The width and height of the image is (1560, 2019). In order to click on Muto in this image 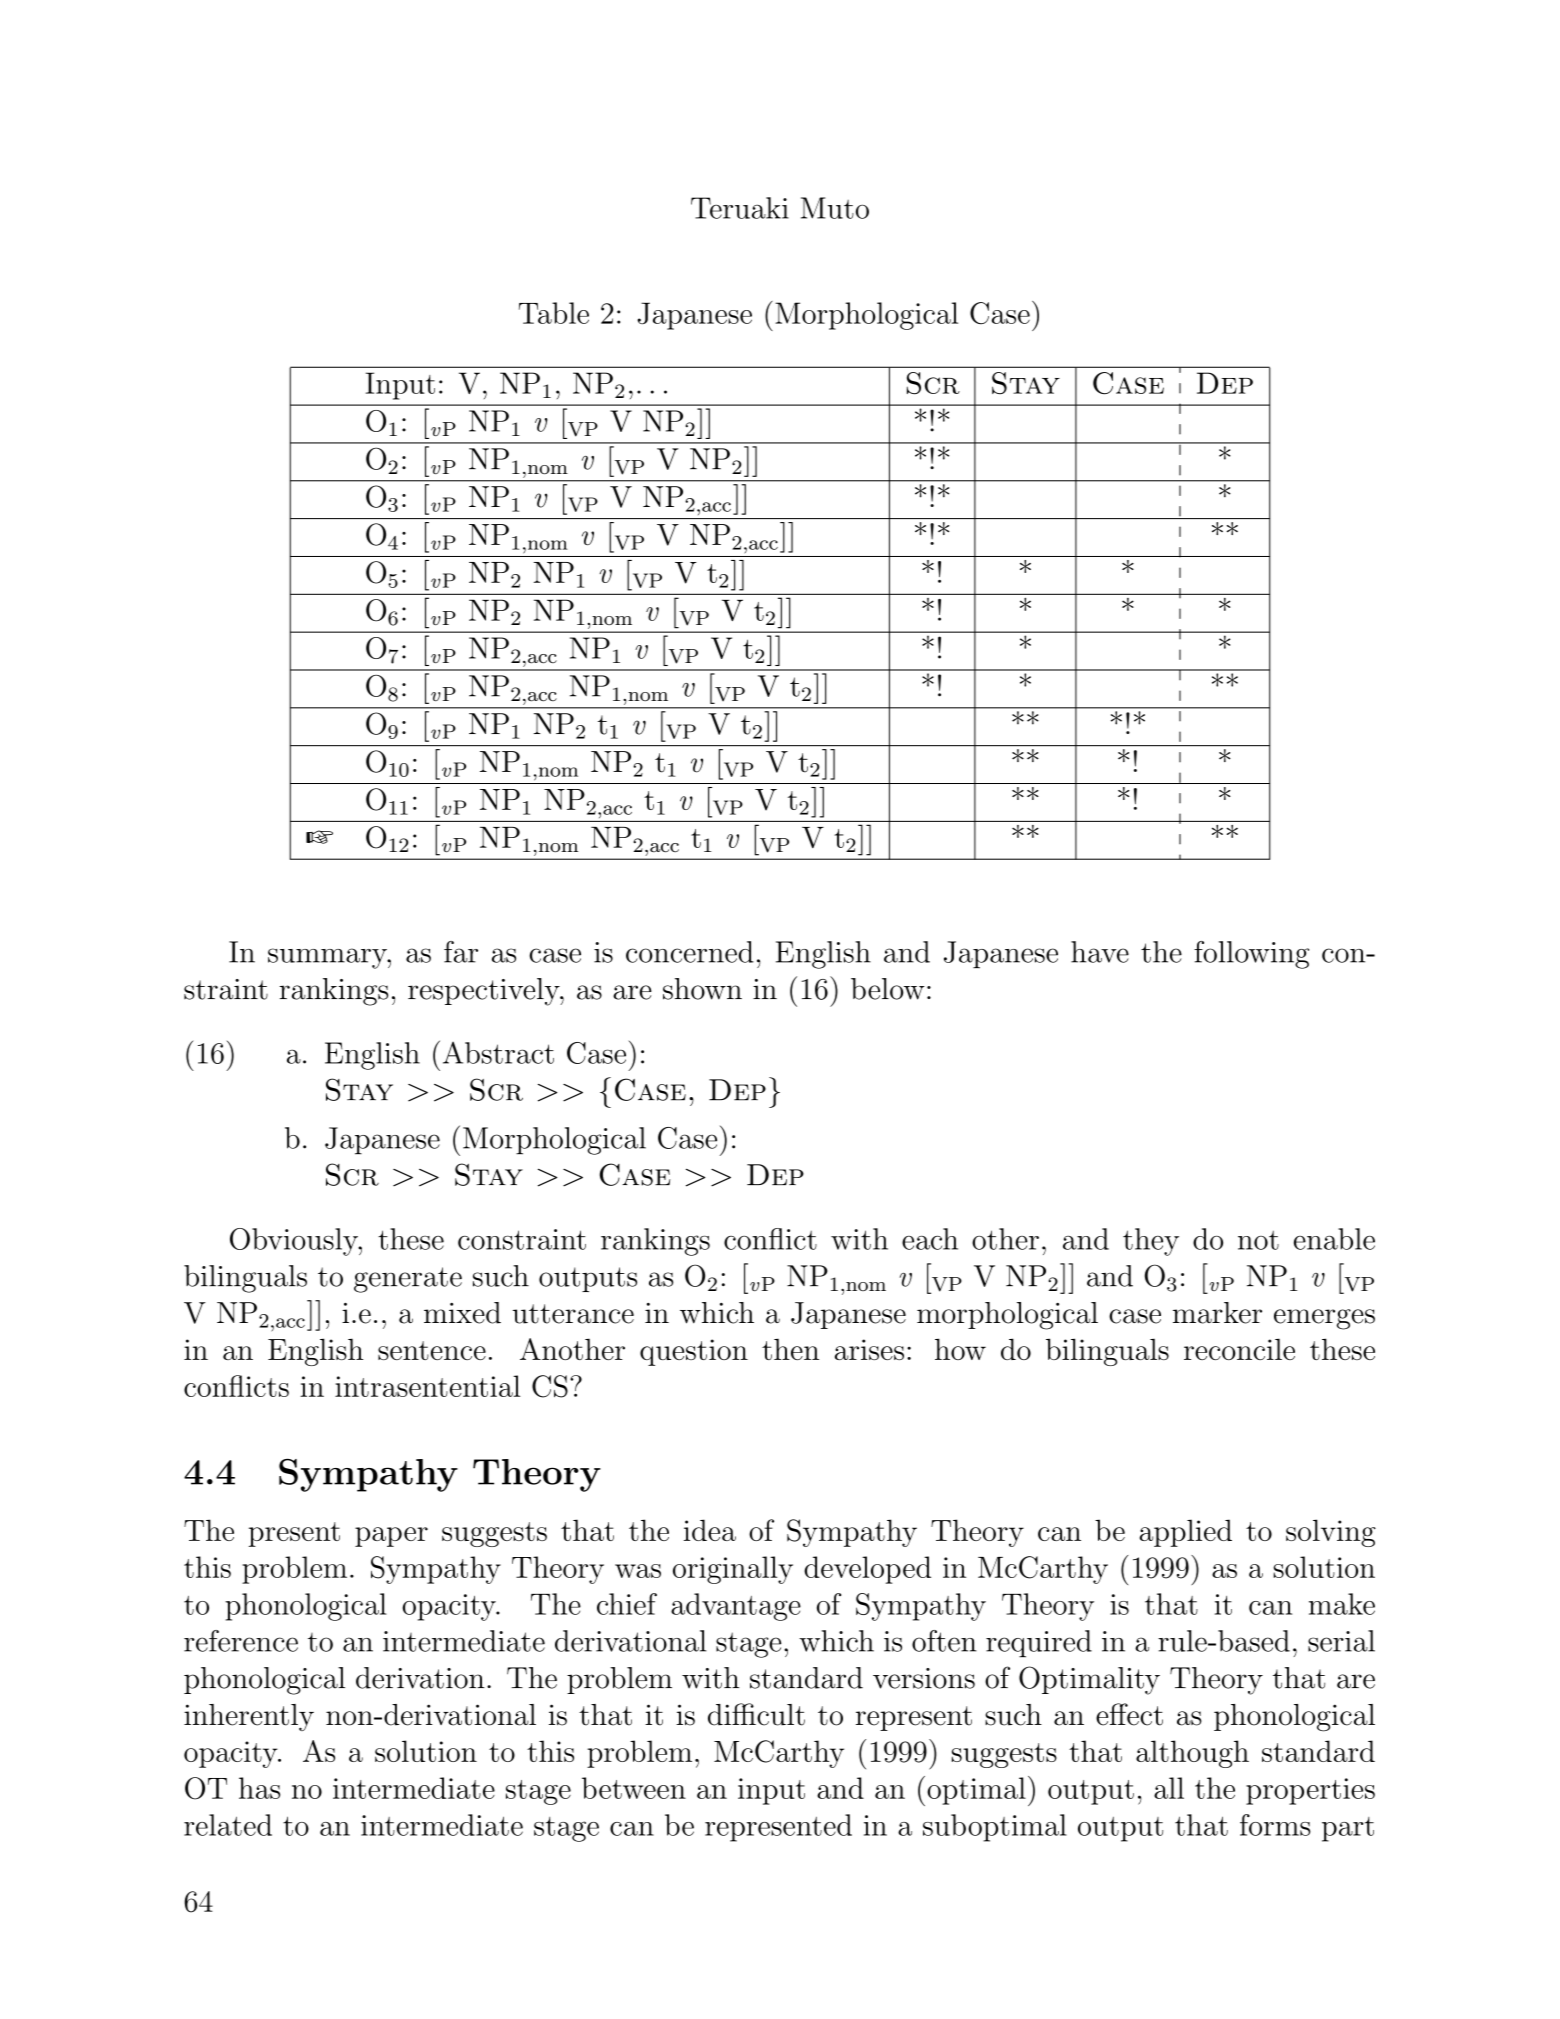, I will do `click(835, 208)`.
